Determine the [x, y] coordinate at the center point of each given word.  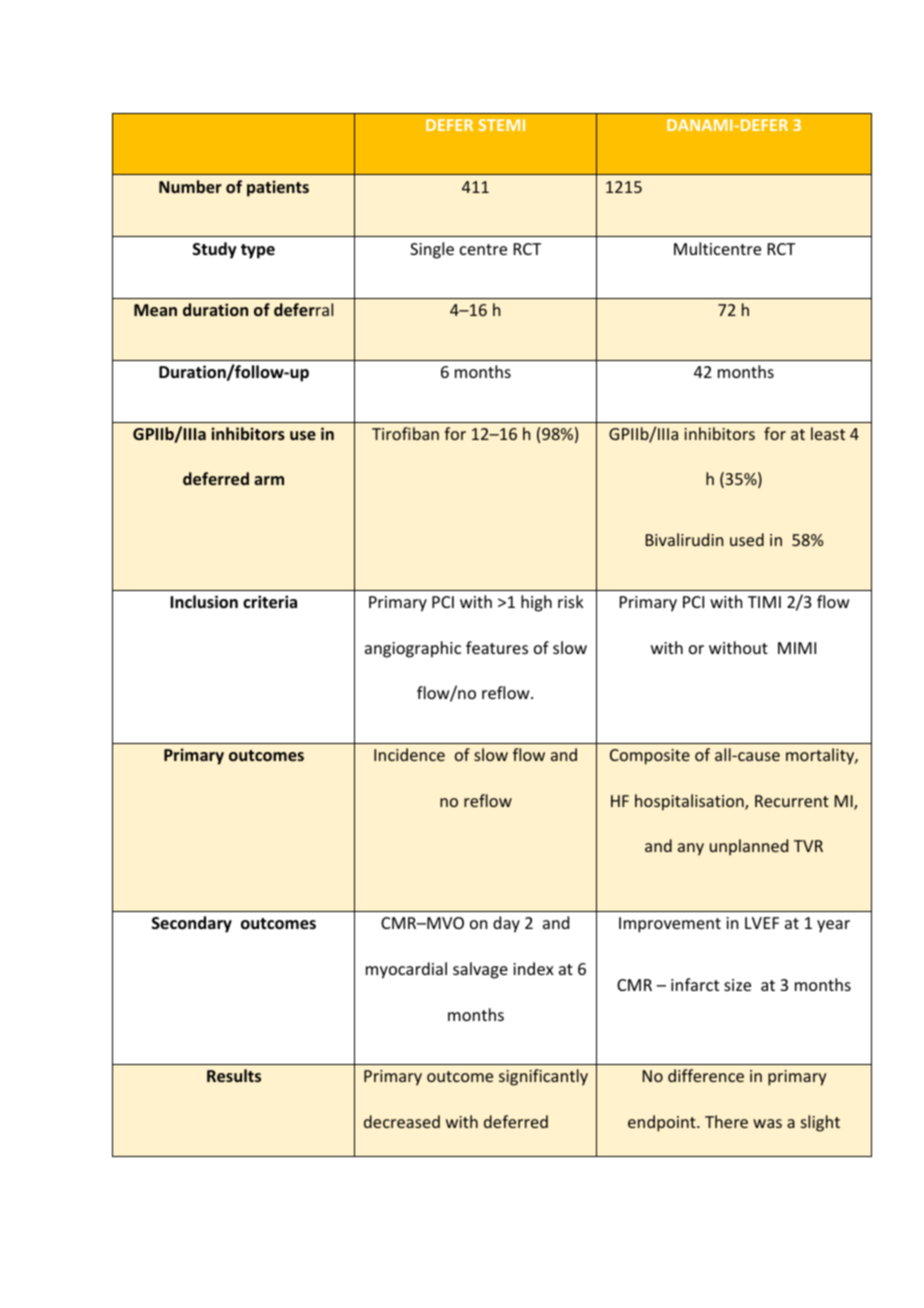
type [258, 251]
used [747, 539]
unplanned [749, 847]
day [506, 924]
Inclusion [204, 602]
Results [234, 1075]
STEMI [502, 125]
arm [269, 480]
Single [432, 250]
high [536, 603]
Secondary [192, 924]
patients [278, 188]
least [828, 433]
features [497, 647]
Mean [155, 310]
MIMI [797, 648]
